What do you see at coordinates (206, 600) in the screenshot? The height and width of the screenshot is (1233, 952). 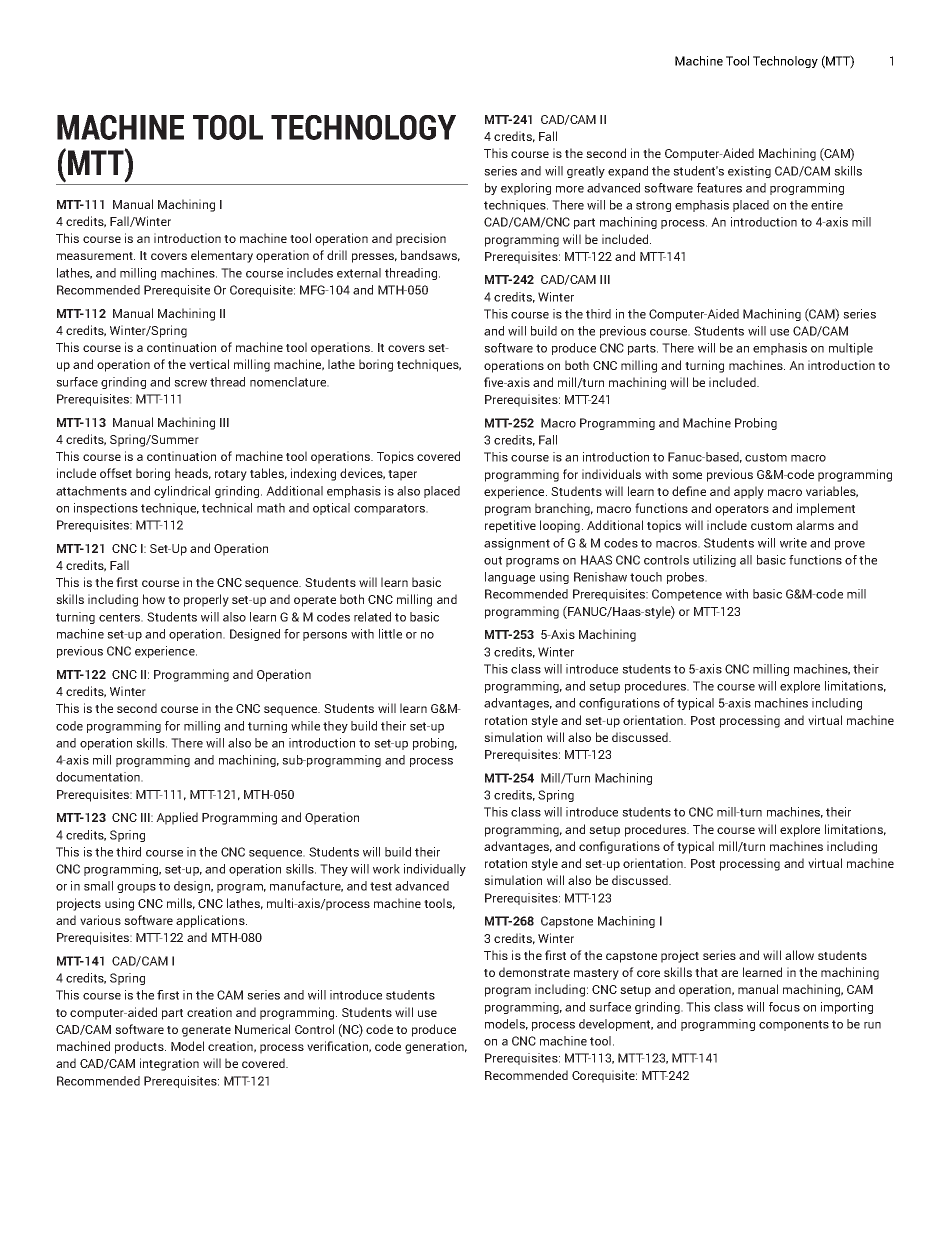 I see `properly` at bounding box center [206, 600].
